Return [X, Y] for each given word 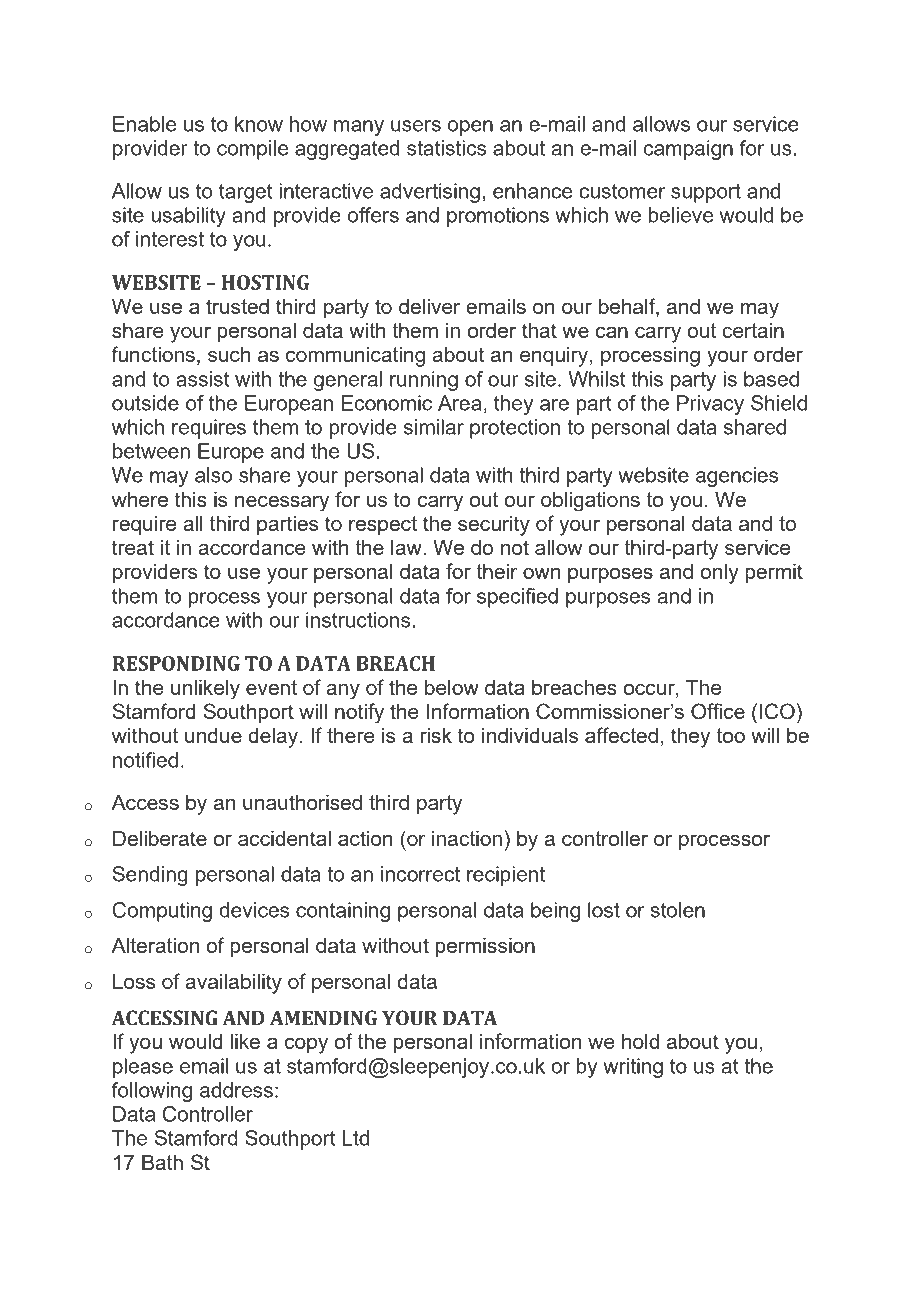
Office [718, 711]
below [452, 687]
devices [254, 910]
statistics [446, 148]
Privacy [710, 405]
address [236, 1090]
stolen [677, 910]
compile [252, 150]
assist [203, 379]
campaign [688, 150]
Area [459, 403]
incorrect [420, 874]
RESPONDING [176, 663]
